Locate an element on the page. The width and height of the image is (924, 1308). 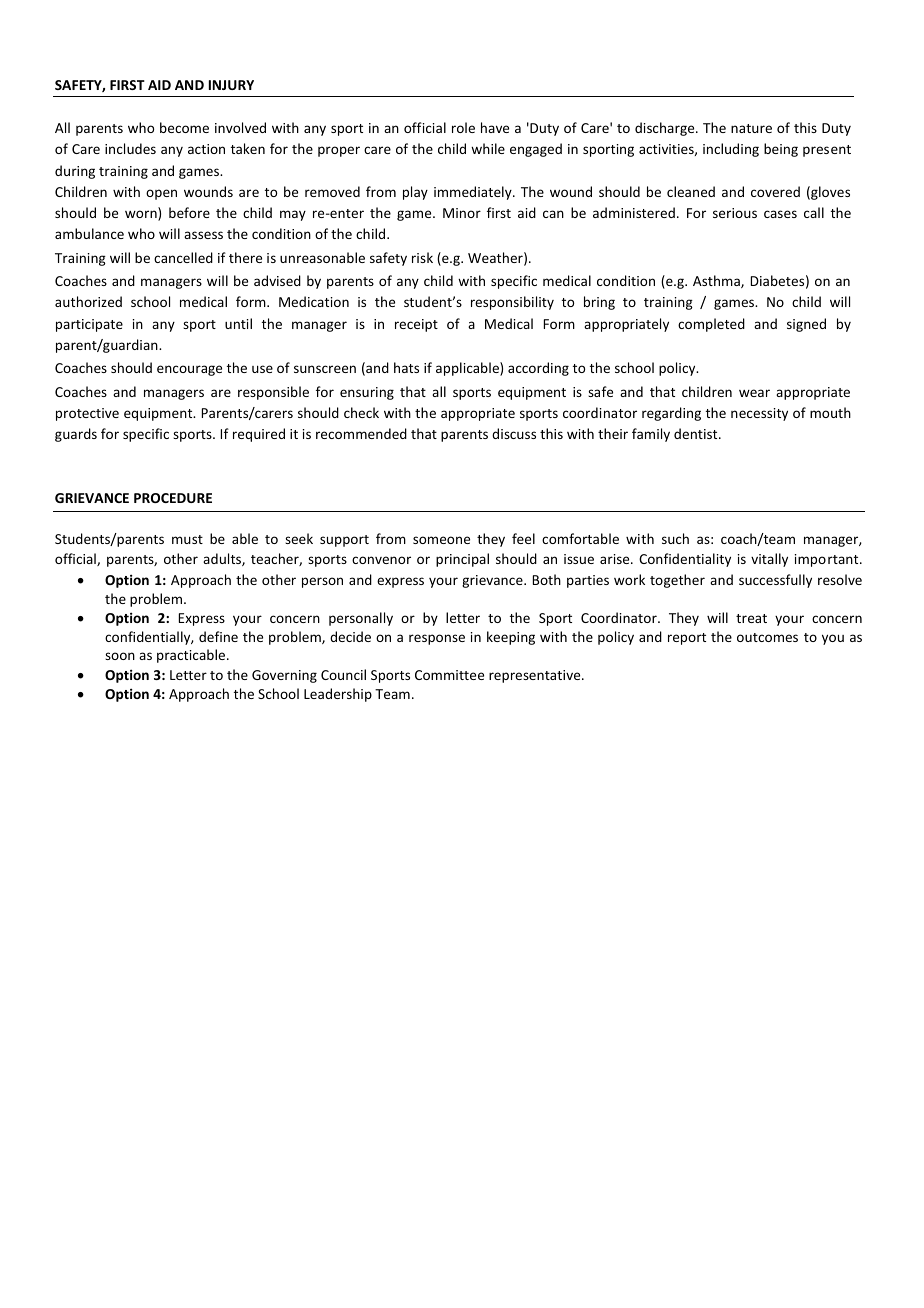
authorized is located at coordinates (88, 301).
